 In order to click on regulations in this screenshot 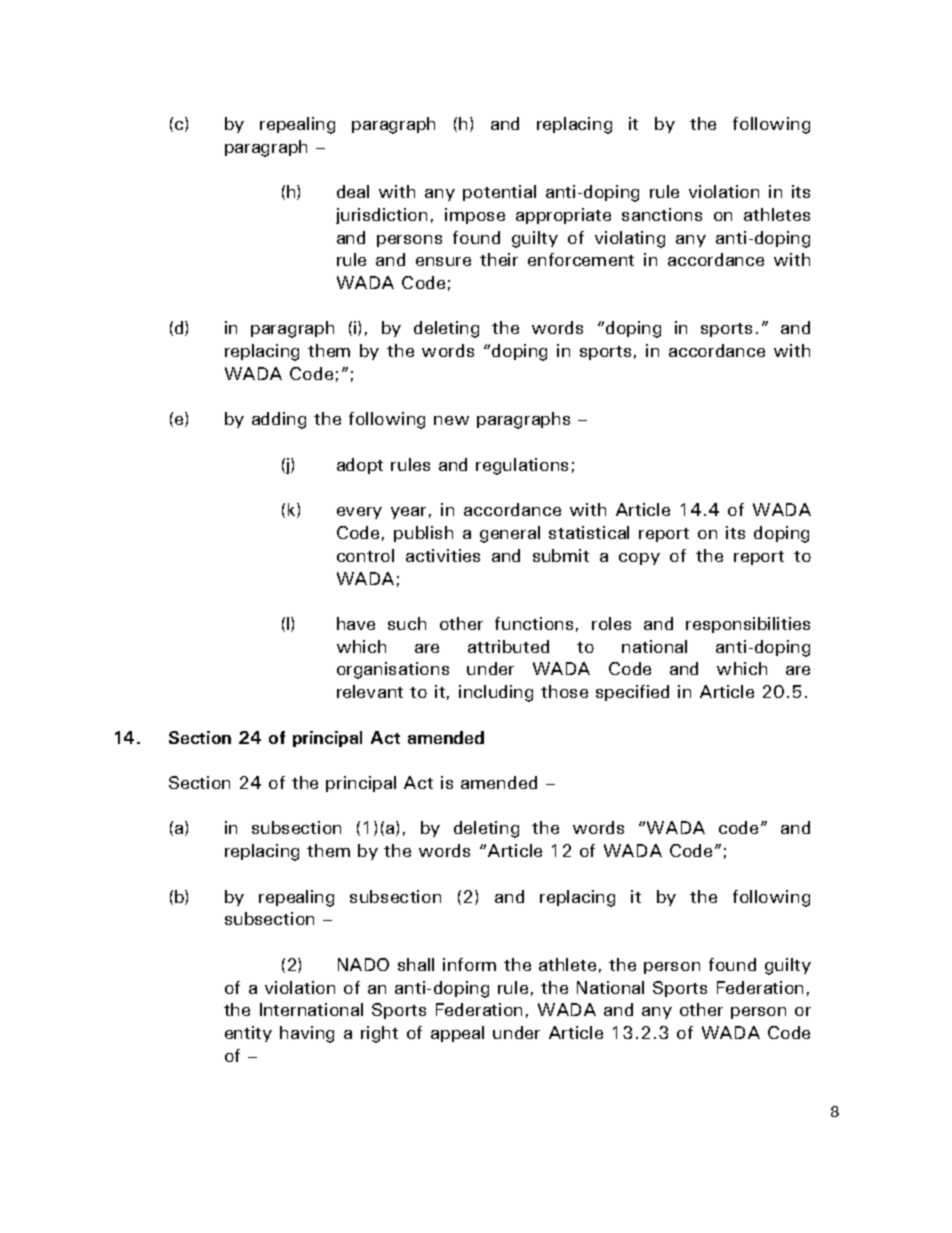, I will do `click(522, 466)`.
